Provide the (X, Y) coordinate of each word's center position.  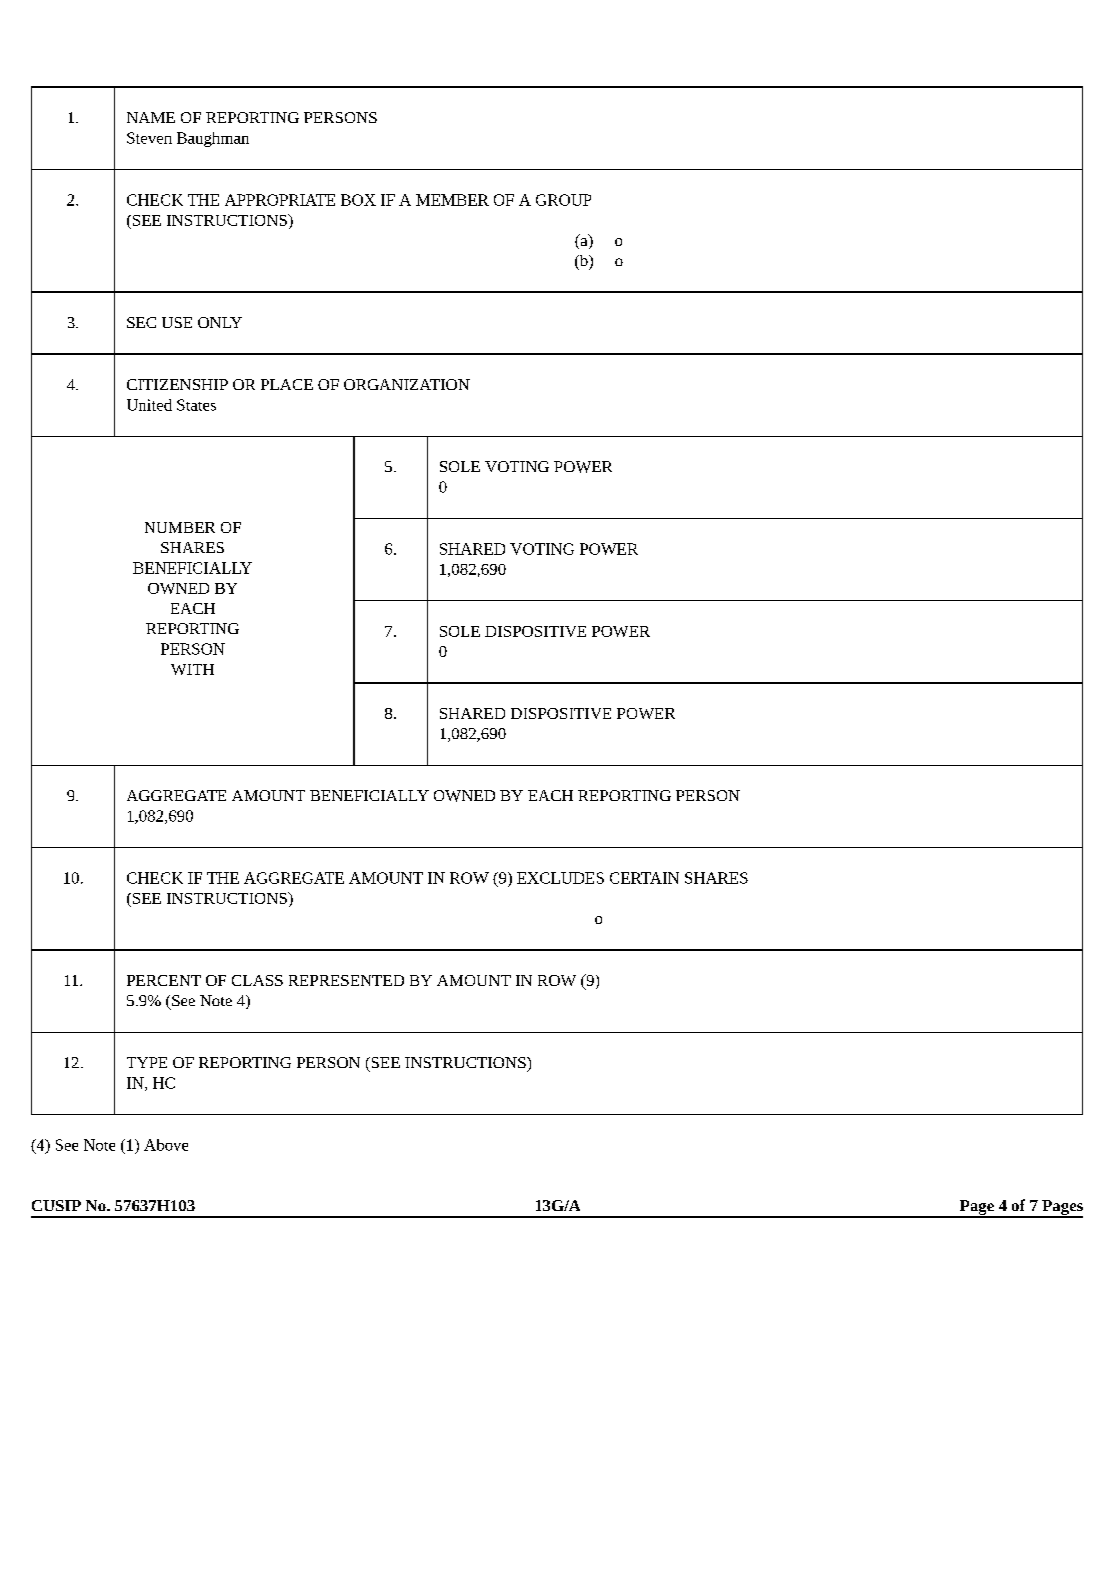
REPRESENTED (346, 980)
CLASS (257, 980)
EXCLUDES (560, 878)
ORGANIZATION (407, 384)
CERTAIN (644, 878)
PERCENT (164, 980)
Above (166, 1145)
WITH (192, 669)
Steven (149, 138)
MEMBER (452, 200)
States (196, 405)
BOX (358, 200)
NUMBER (180, 527)
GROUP (563, 200)
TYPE (147, 1062)
